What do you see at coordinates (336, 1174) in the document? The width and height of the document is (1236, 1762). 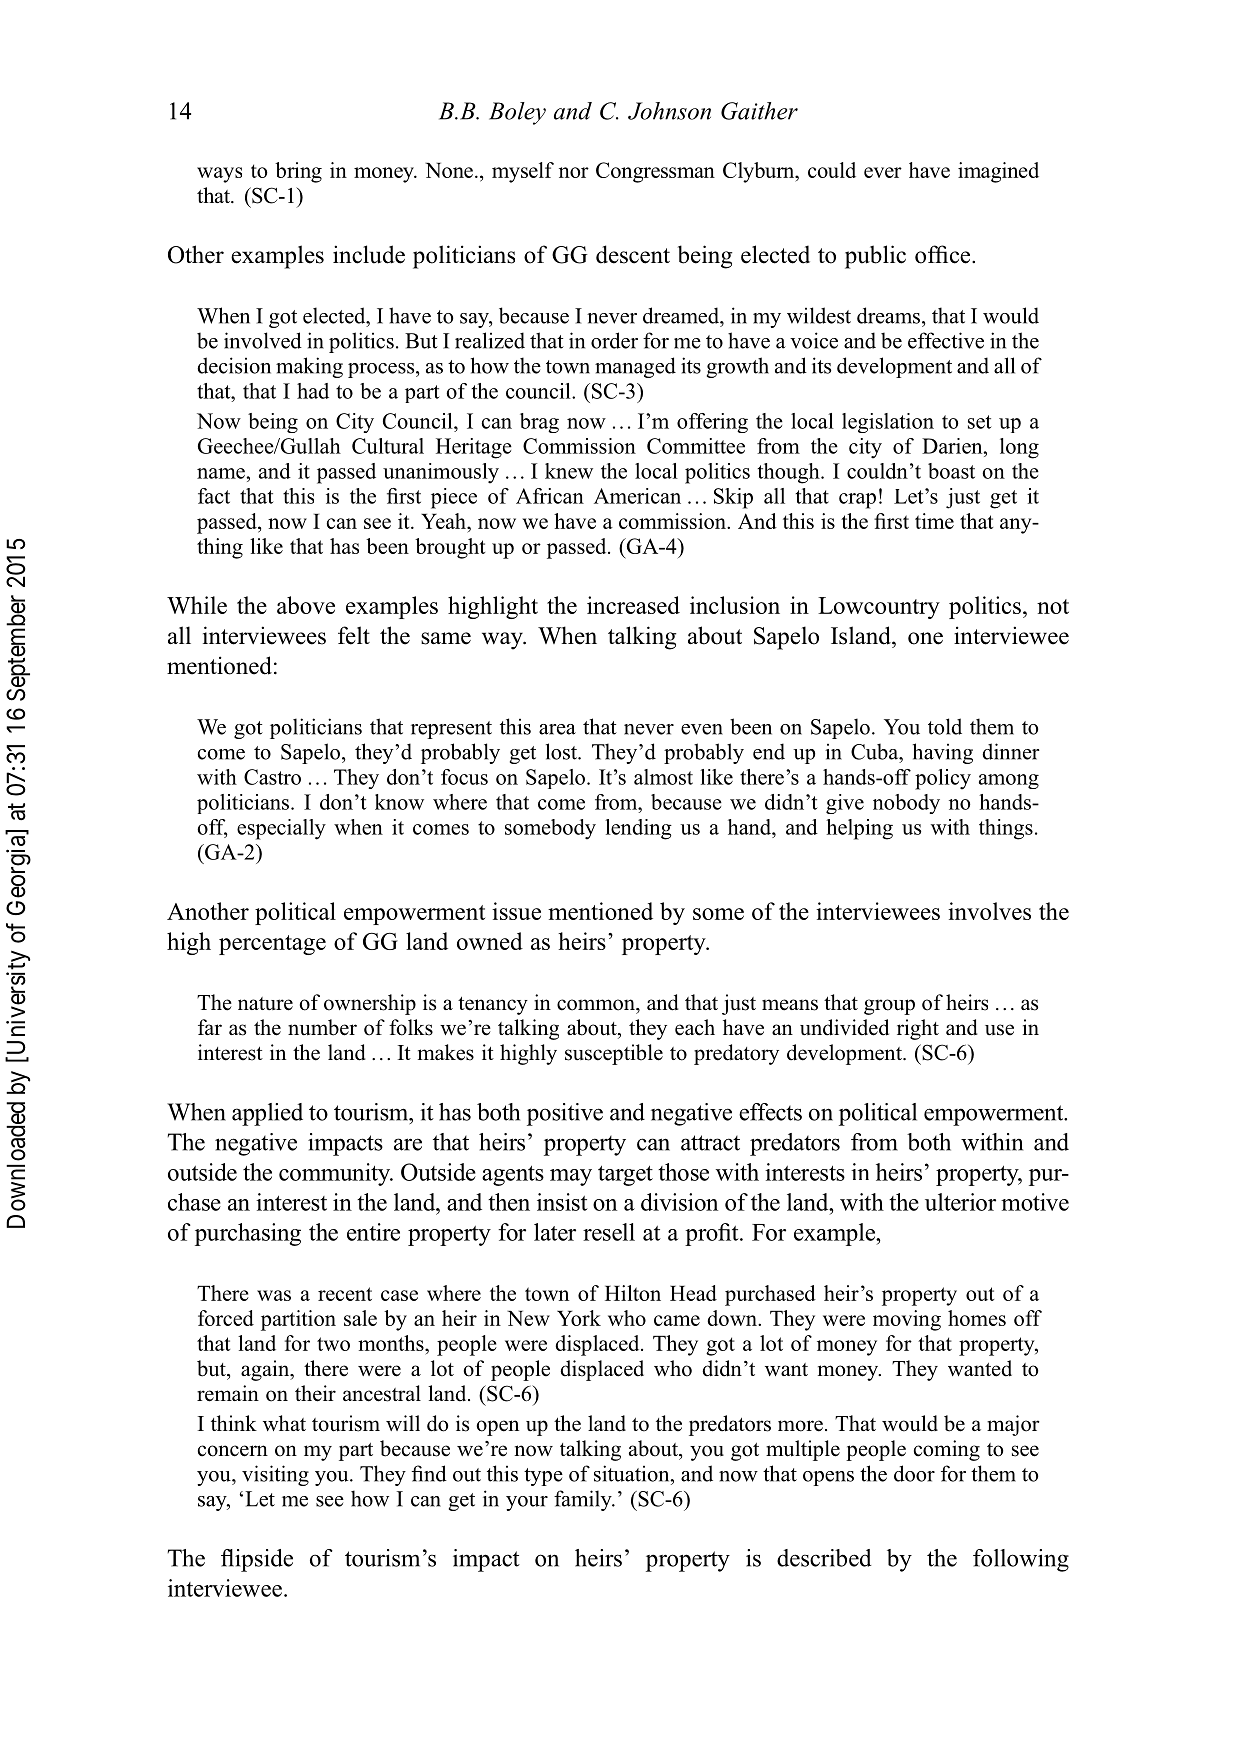 I see `community` at bounding box center [336, 1174].
